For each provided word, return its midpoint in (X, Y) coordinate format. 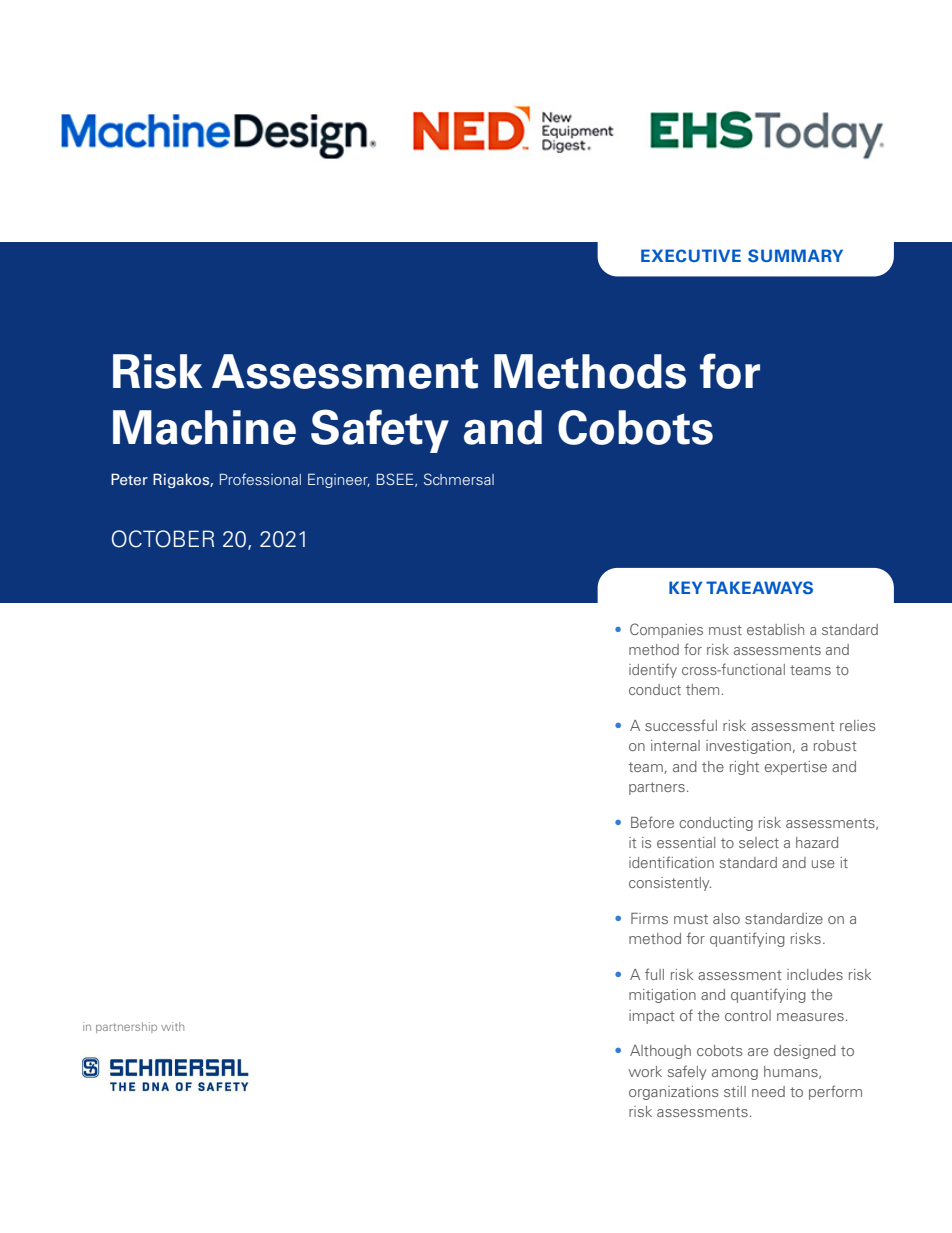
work (645, 1071)
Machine (204, 427)
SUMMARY (795, 255)
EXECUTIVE (691, 255)
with (172, 1026)
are (758, 1052)
